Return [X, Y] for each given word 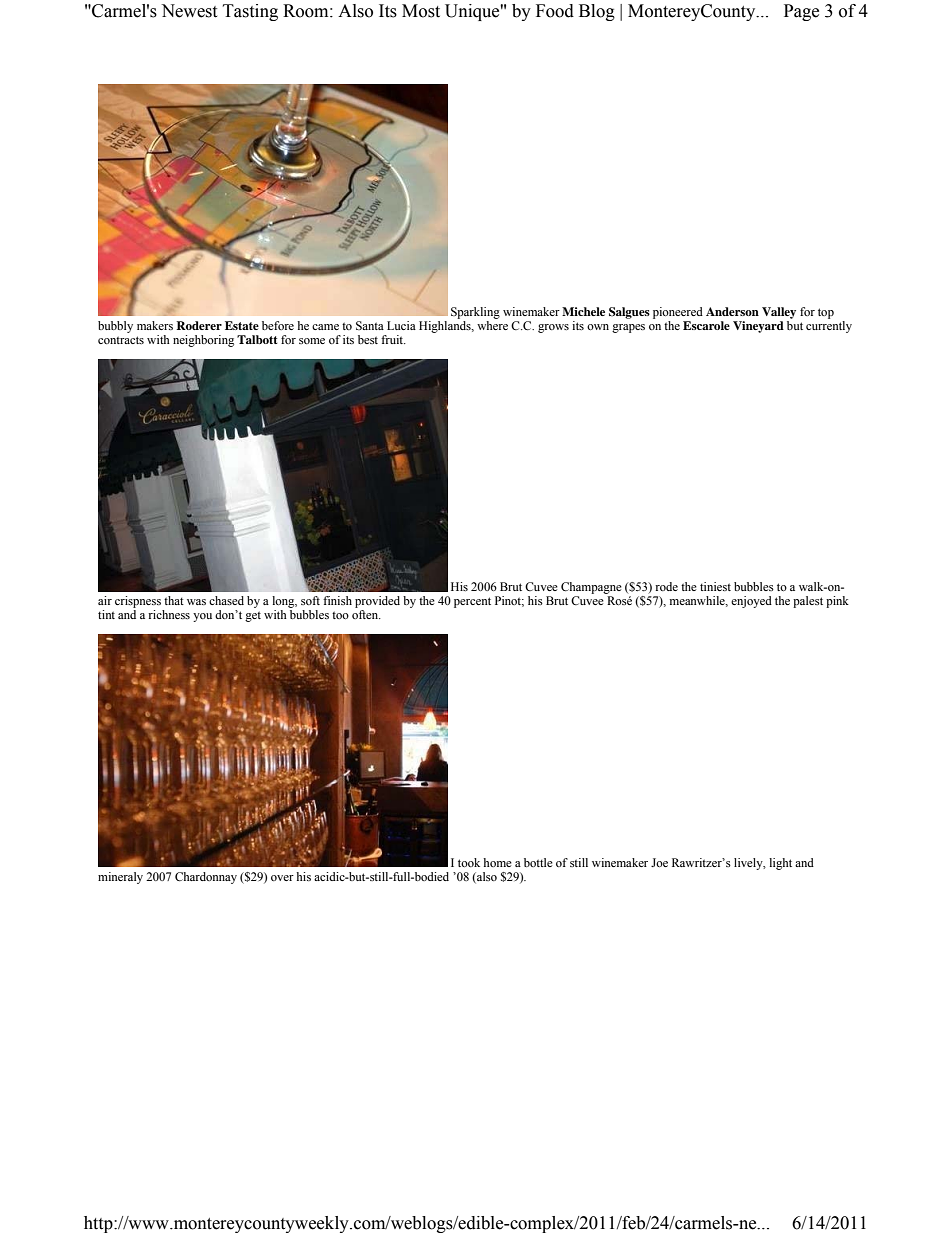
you [202, 617]
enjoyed [751, 602]
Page [801, 12]
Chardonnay [206, 878]
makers [155, 325]
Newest [189, 11]
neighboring [203, 341]
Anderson [732, 311]
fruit [393, 339]
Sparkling [475, 313]
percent [472, 602]
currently [829, 327]
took [469, 862]
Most [421, 11]
